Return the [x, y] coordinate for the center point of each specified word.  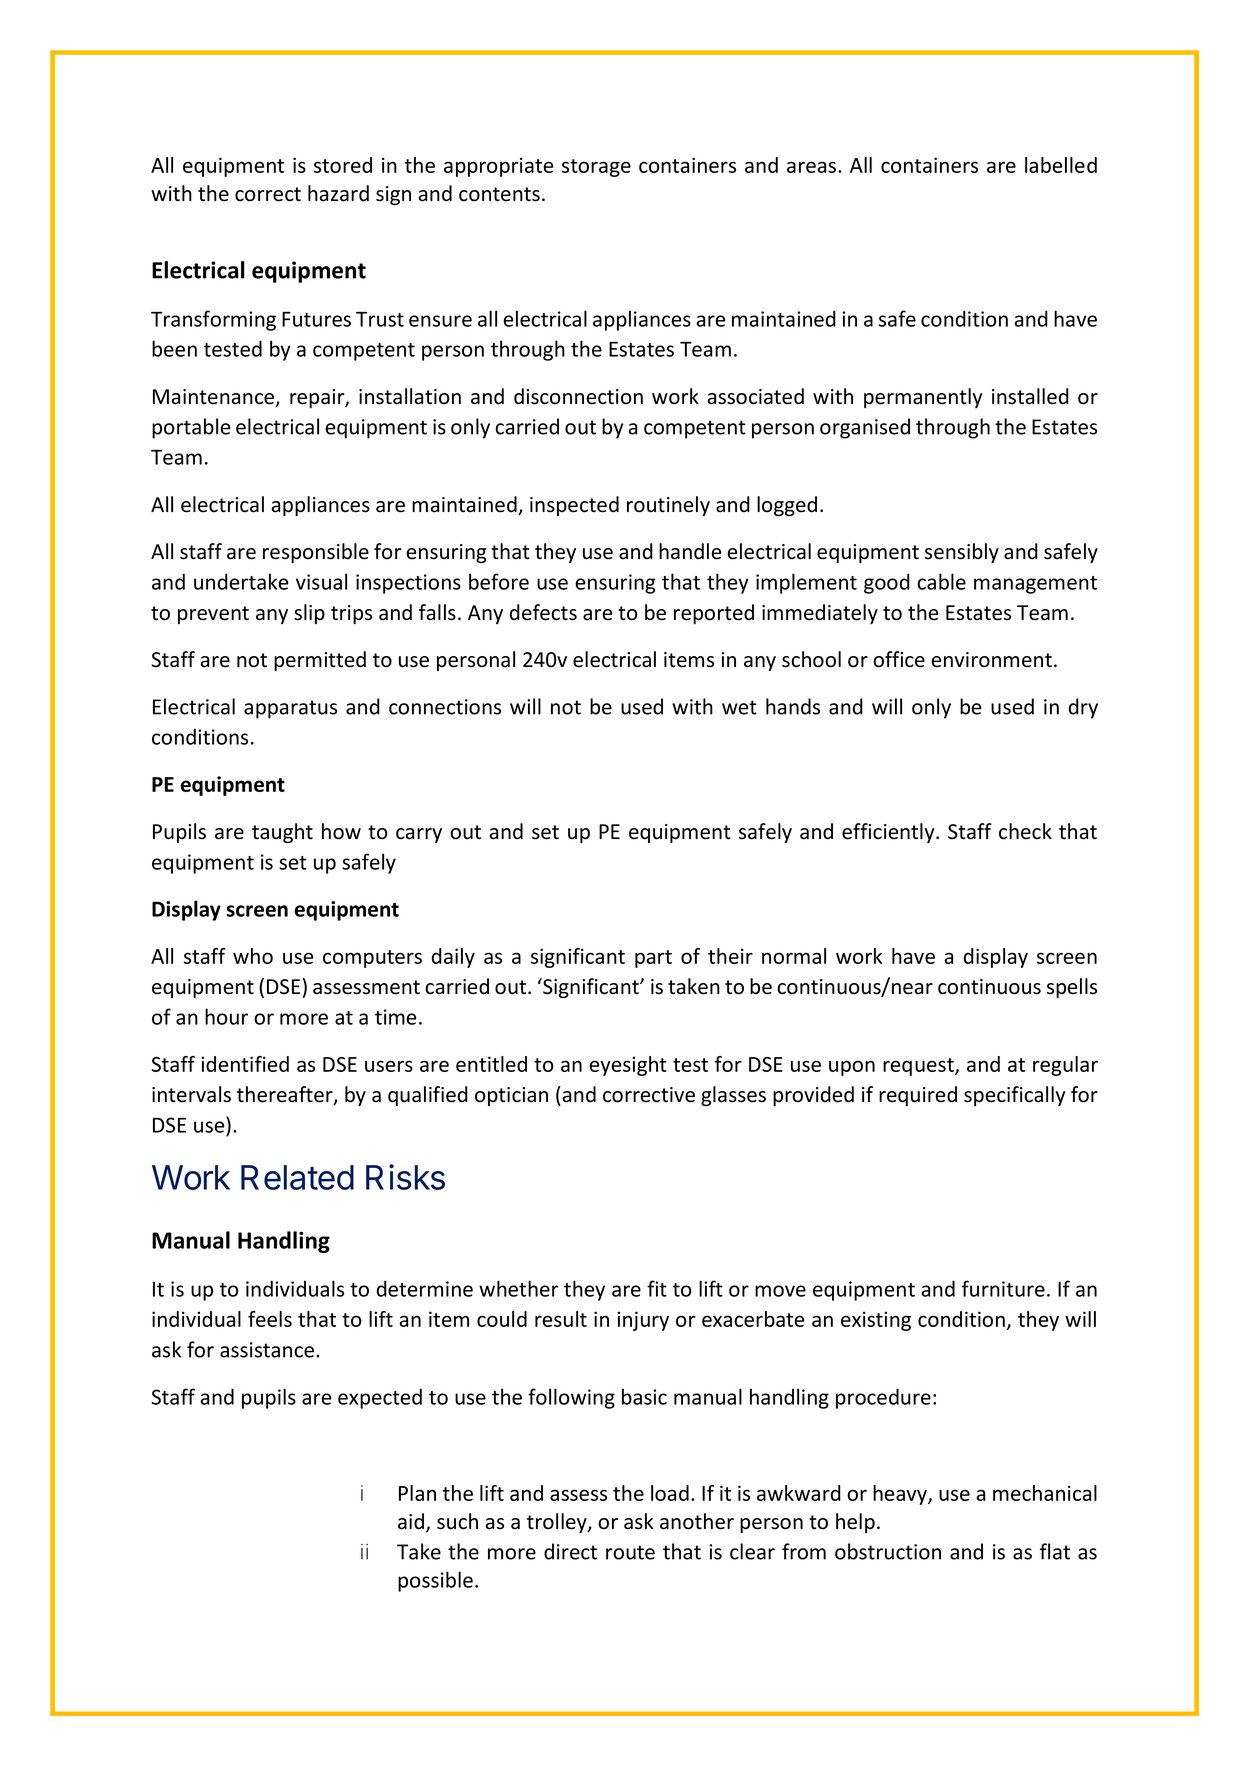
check [1025, 831]
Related [297, 1177]
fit [657, 1288]
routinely [668, 506]
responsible [316, 553]
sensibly [962, 553]
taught [282, 833]
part [653, 959]
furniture [1003, 1288]
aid [411, 1521]
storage [596, 168]
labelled [1061, 165]
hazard [338, 193]
